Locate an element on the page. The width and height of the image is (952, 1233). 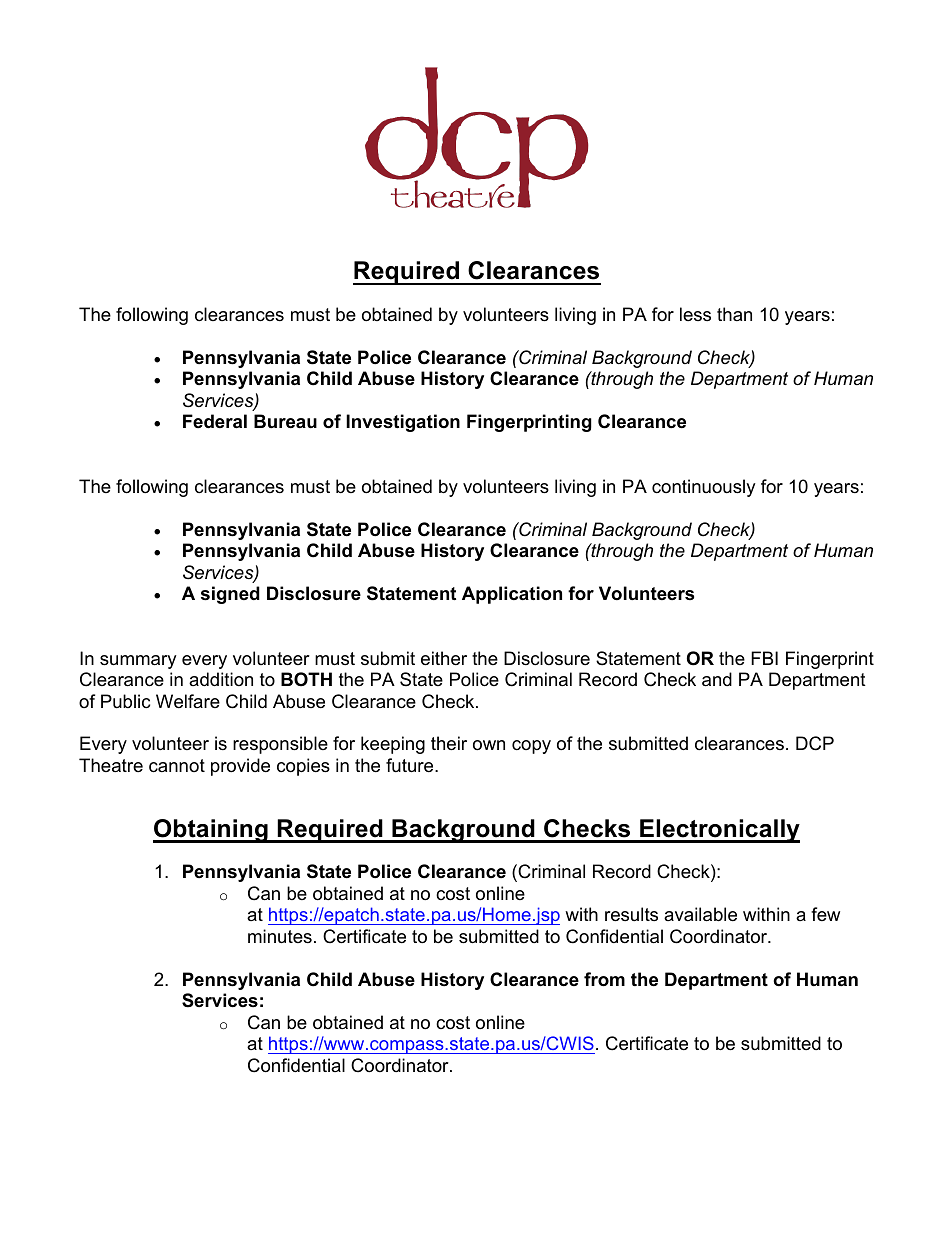
minutes is located at coordinates (280, 936).
